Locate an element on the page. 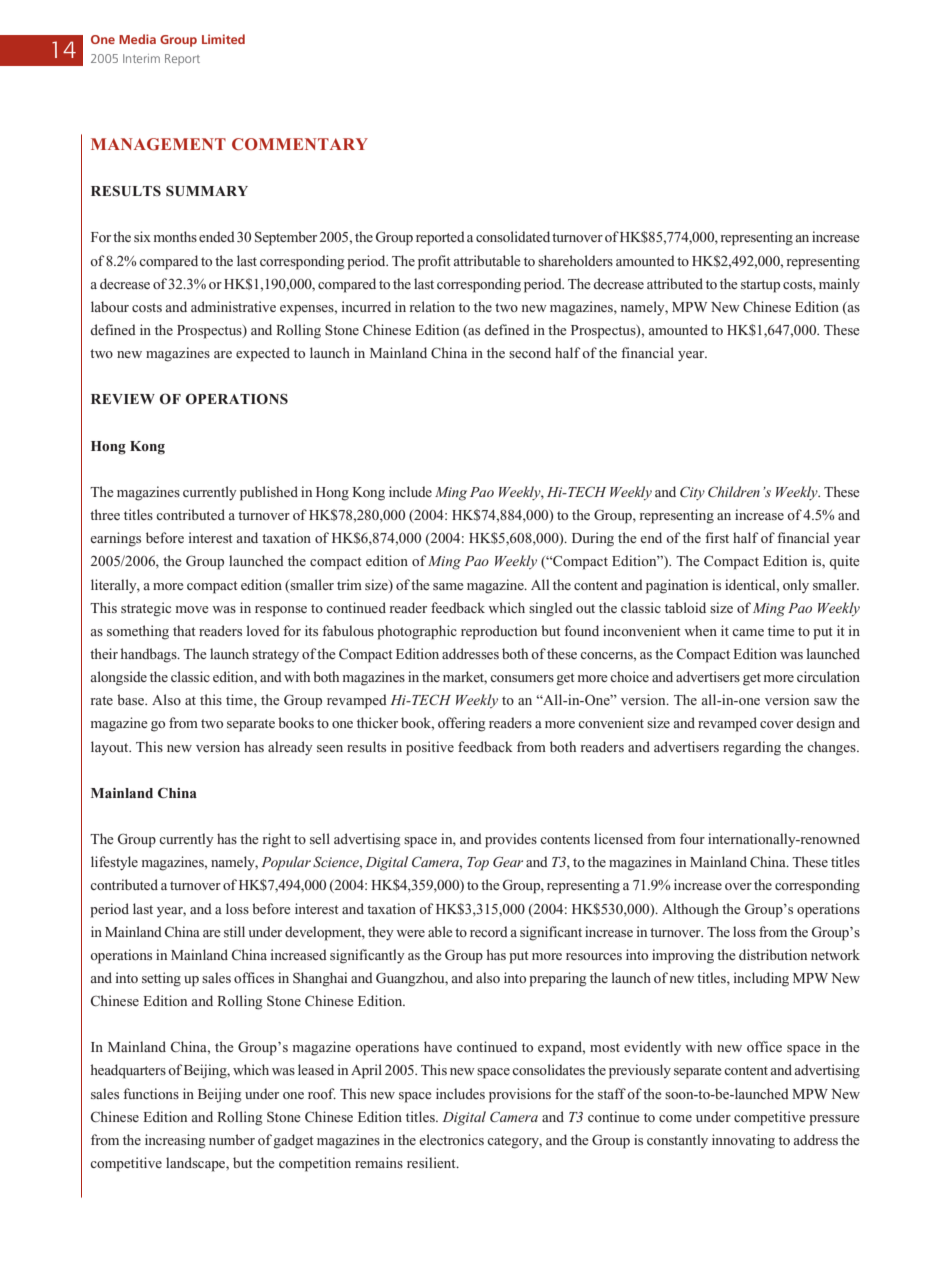 This image has width=950, height=1288. only is located at coordinates (796, 586).
